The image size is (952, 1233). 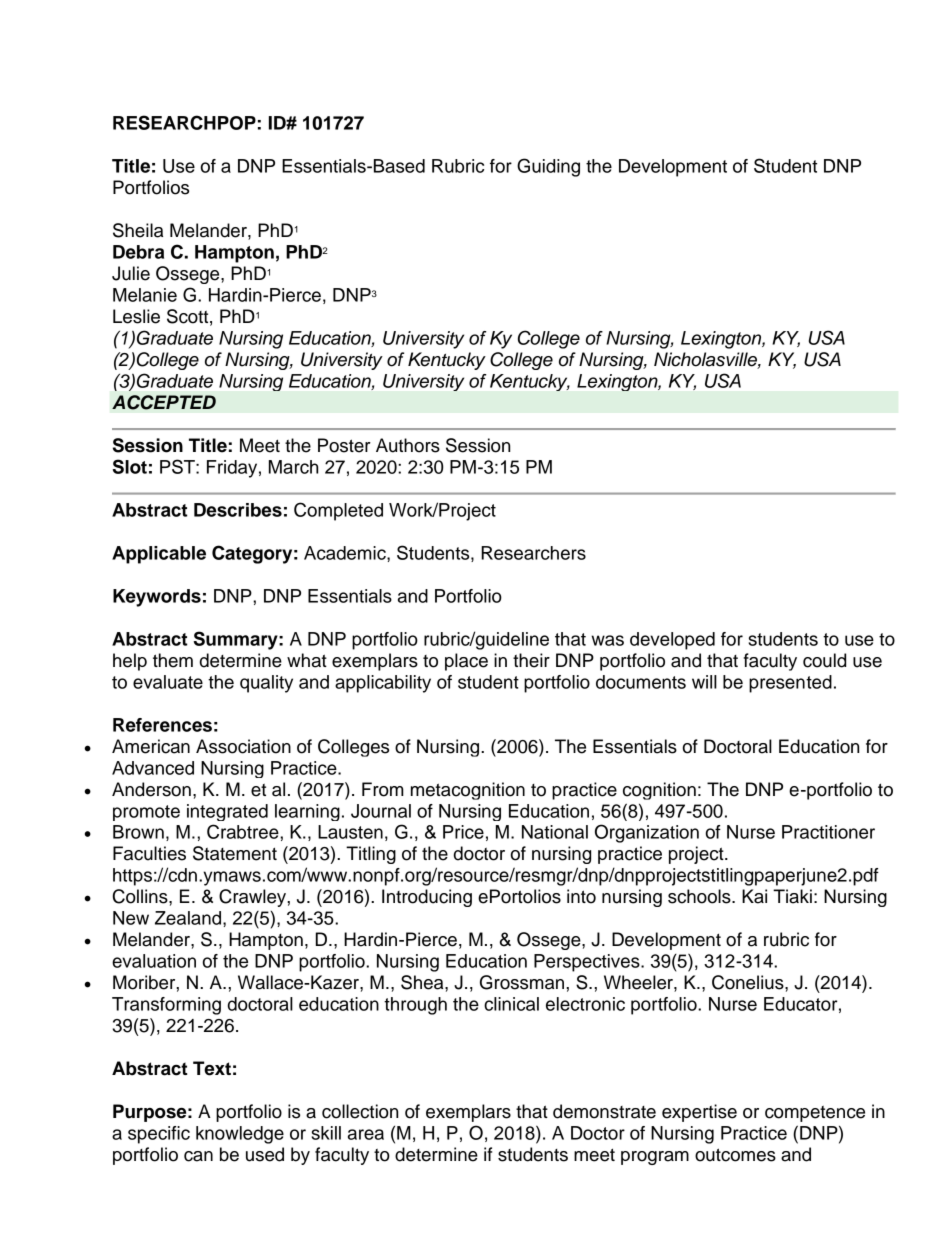 I want to click on knowledge, so click(x=240, y=1135).
